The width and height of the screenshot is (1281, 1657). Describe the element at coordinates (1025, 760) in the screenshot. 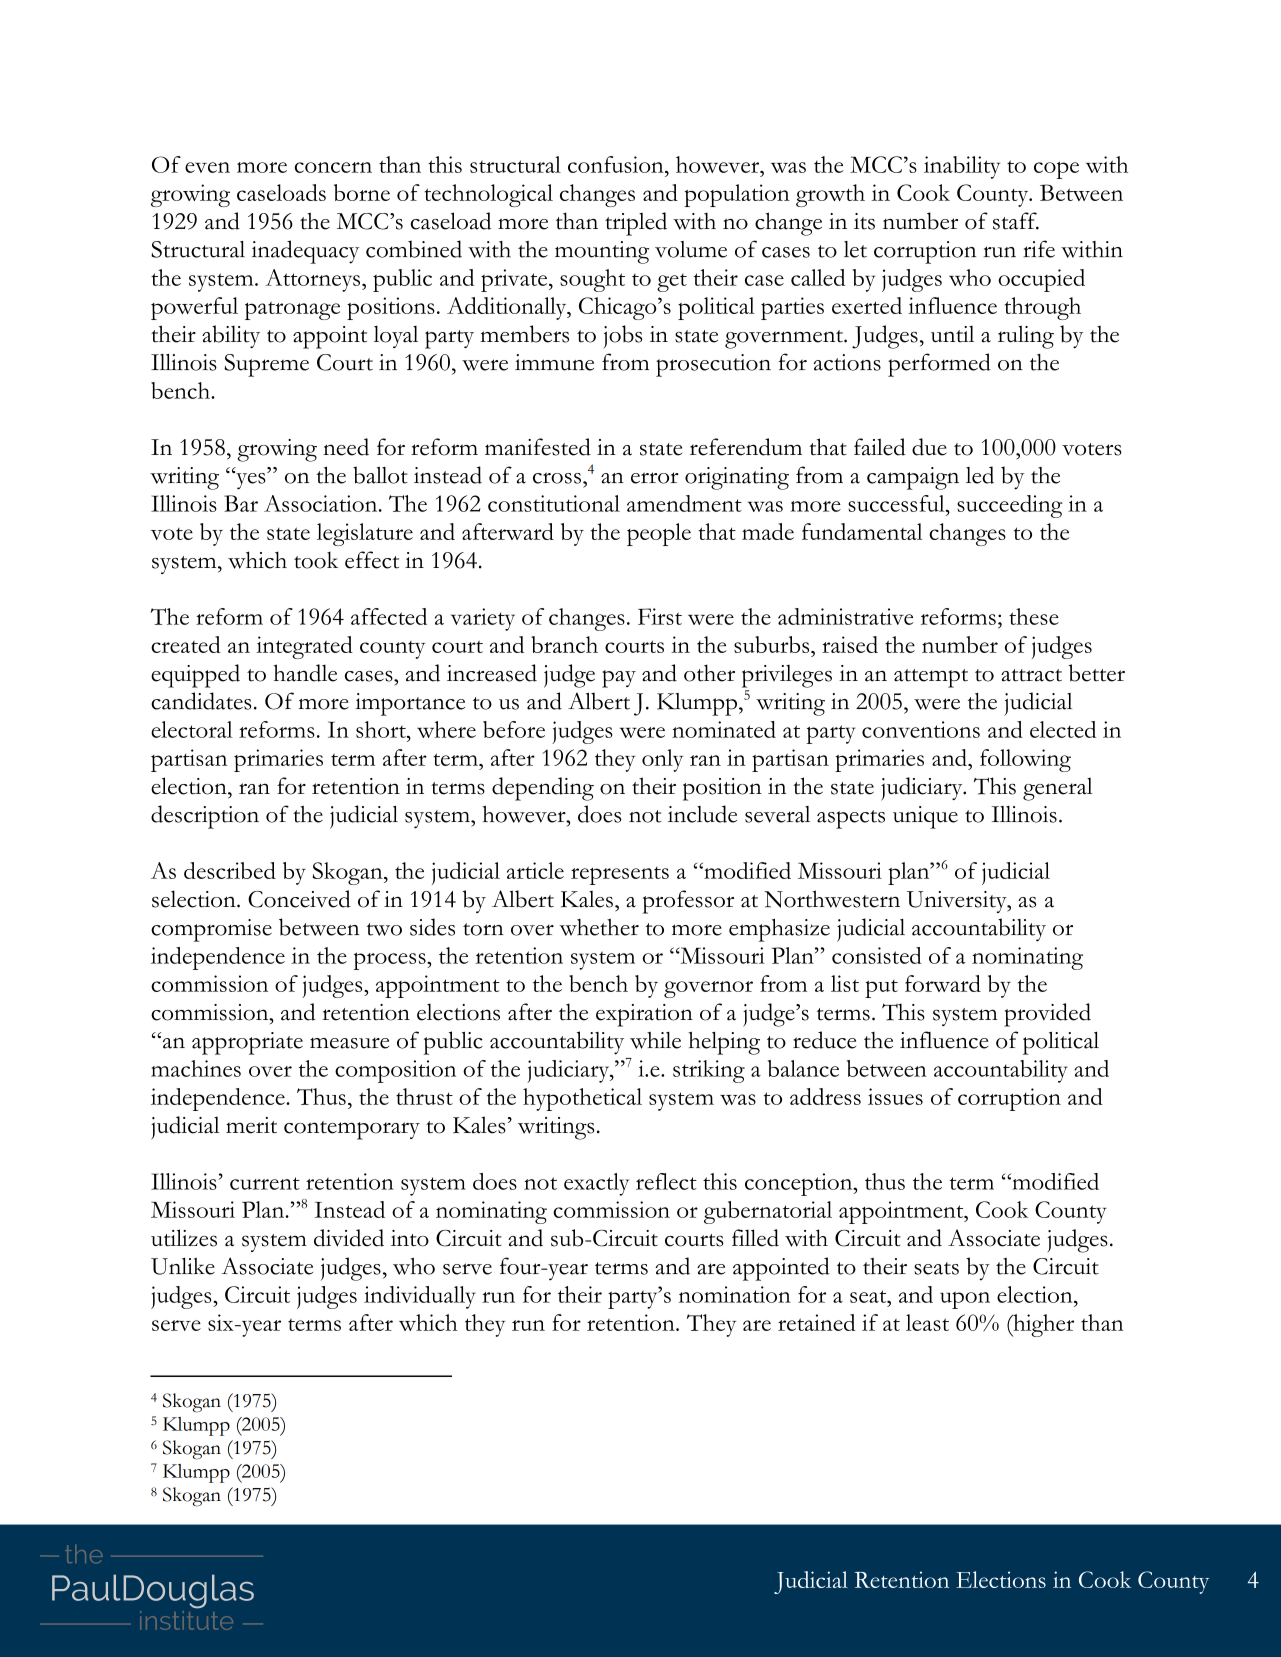

I see `following` at that location.
